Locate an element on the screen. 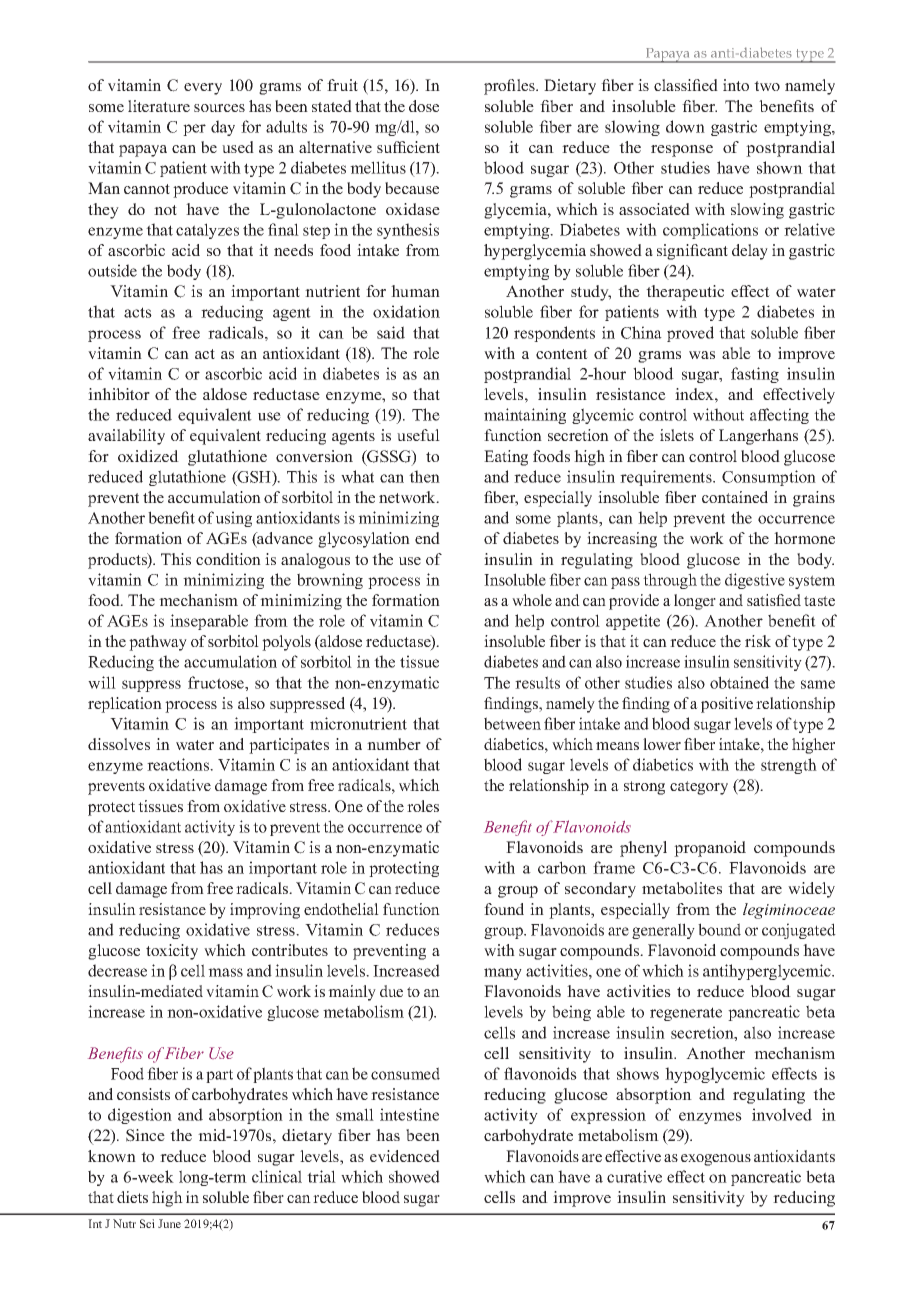 Image resolution: width=924 pixels, height=1291 pixels. pathway is located at coordinates (158, 643).
